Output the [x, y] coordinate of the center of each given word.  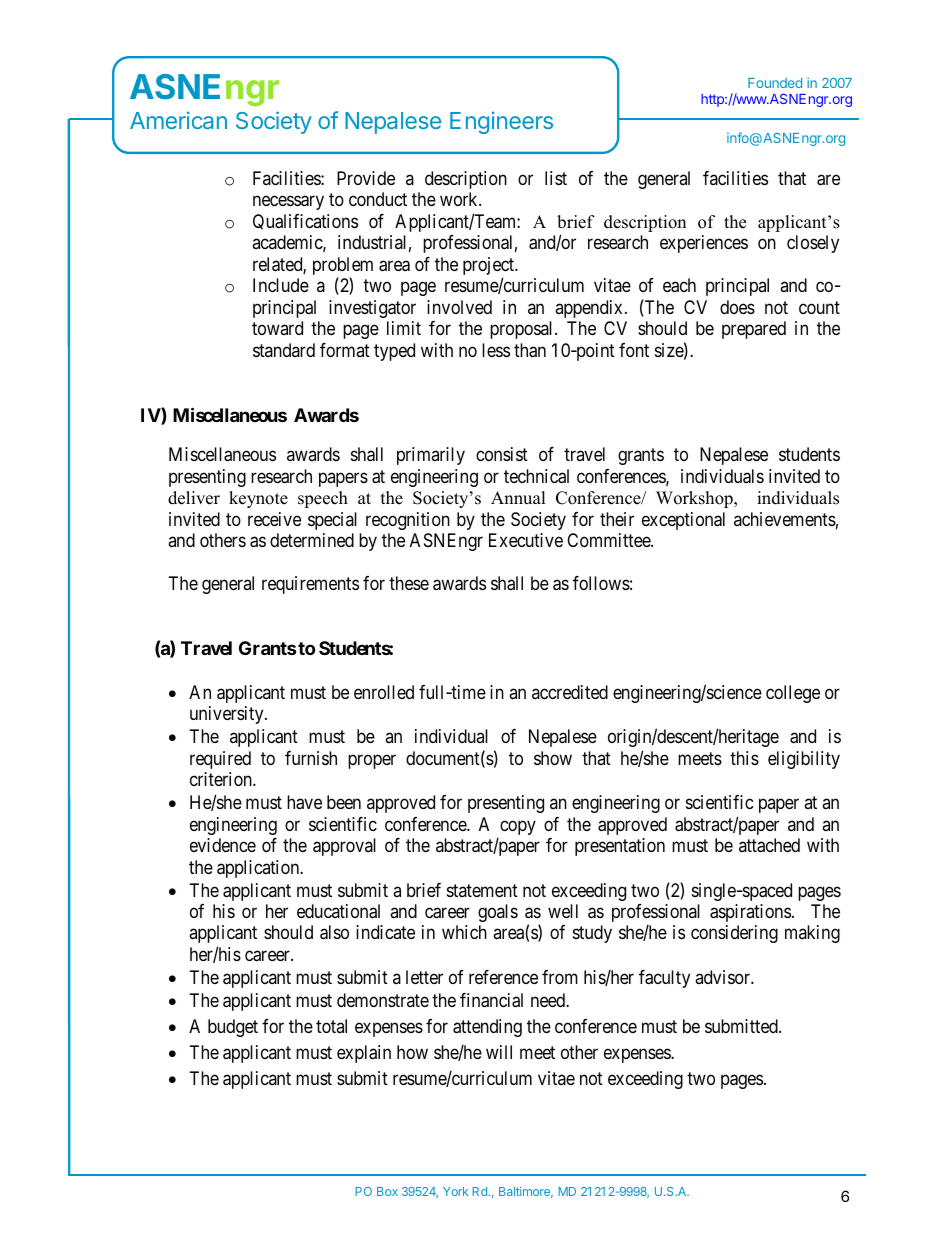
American [178, 120]
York [455, 1191]
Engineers [501, 122]
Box [387, 1191]
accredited [570, 692]
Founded [775, 83]
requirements [310, 585]
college [793, 694]
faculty [664, 979]
